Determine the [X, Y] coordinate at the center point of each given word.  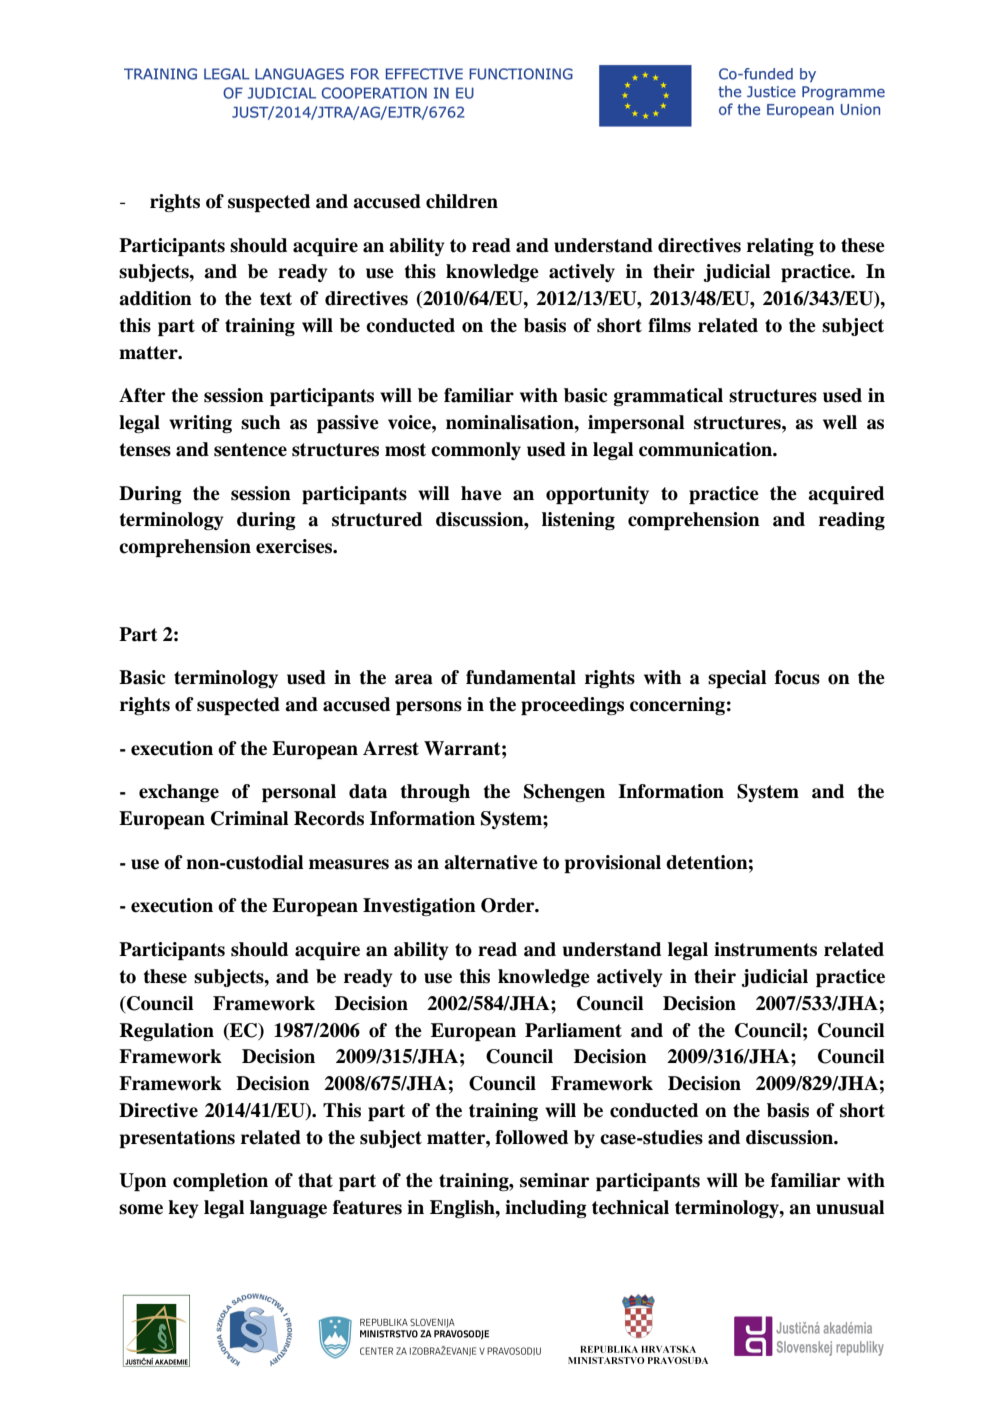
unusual [850, 1207]
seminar [554, 1180]
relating [780, 247]
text [276, 299]
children [462, 201]
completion [220, 1182]
